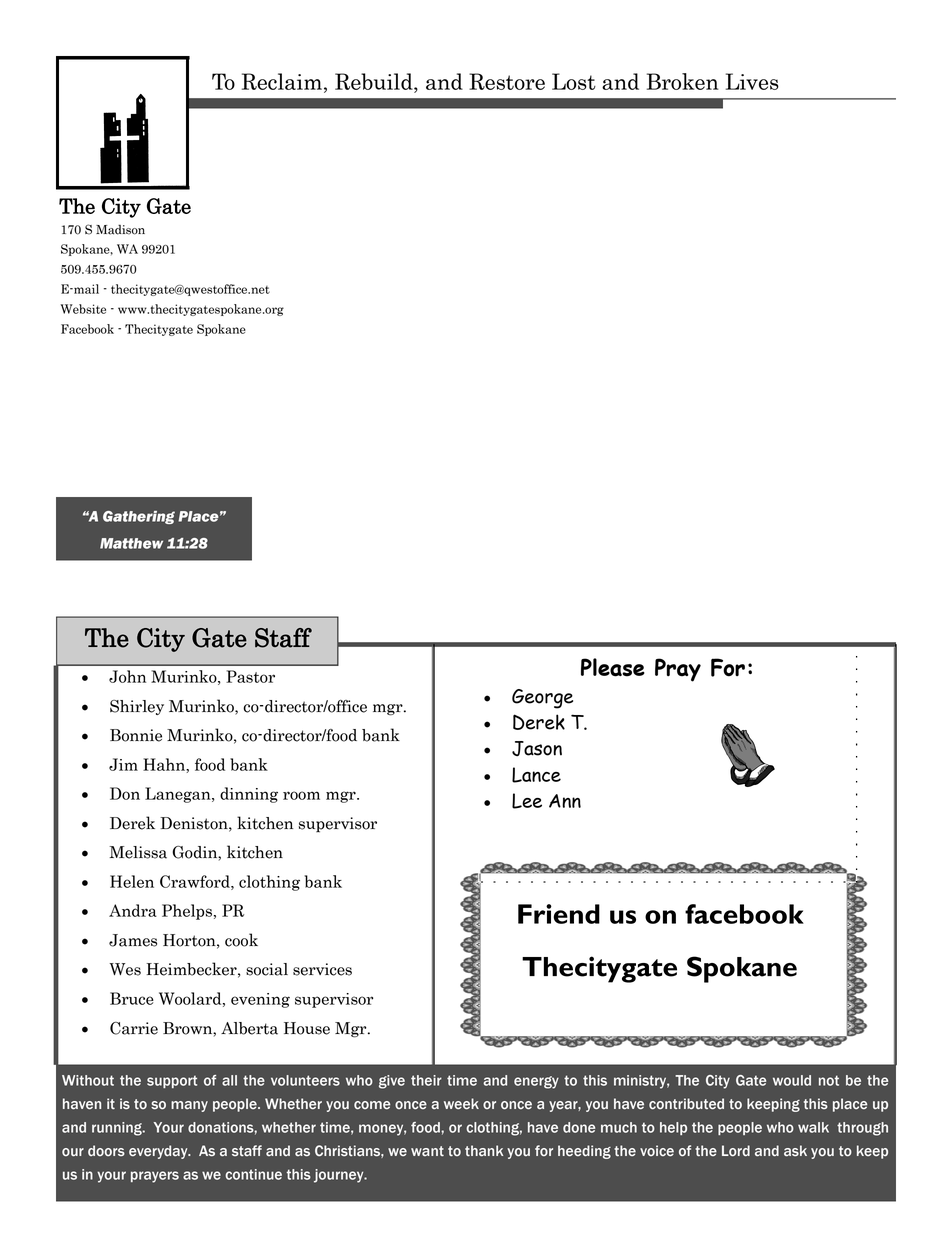 The width and height of the document is (952, 1233). I want to click on Restore, so click(507, 81).
